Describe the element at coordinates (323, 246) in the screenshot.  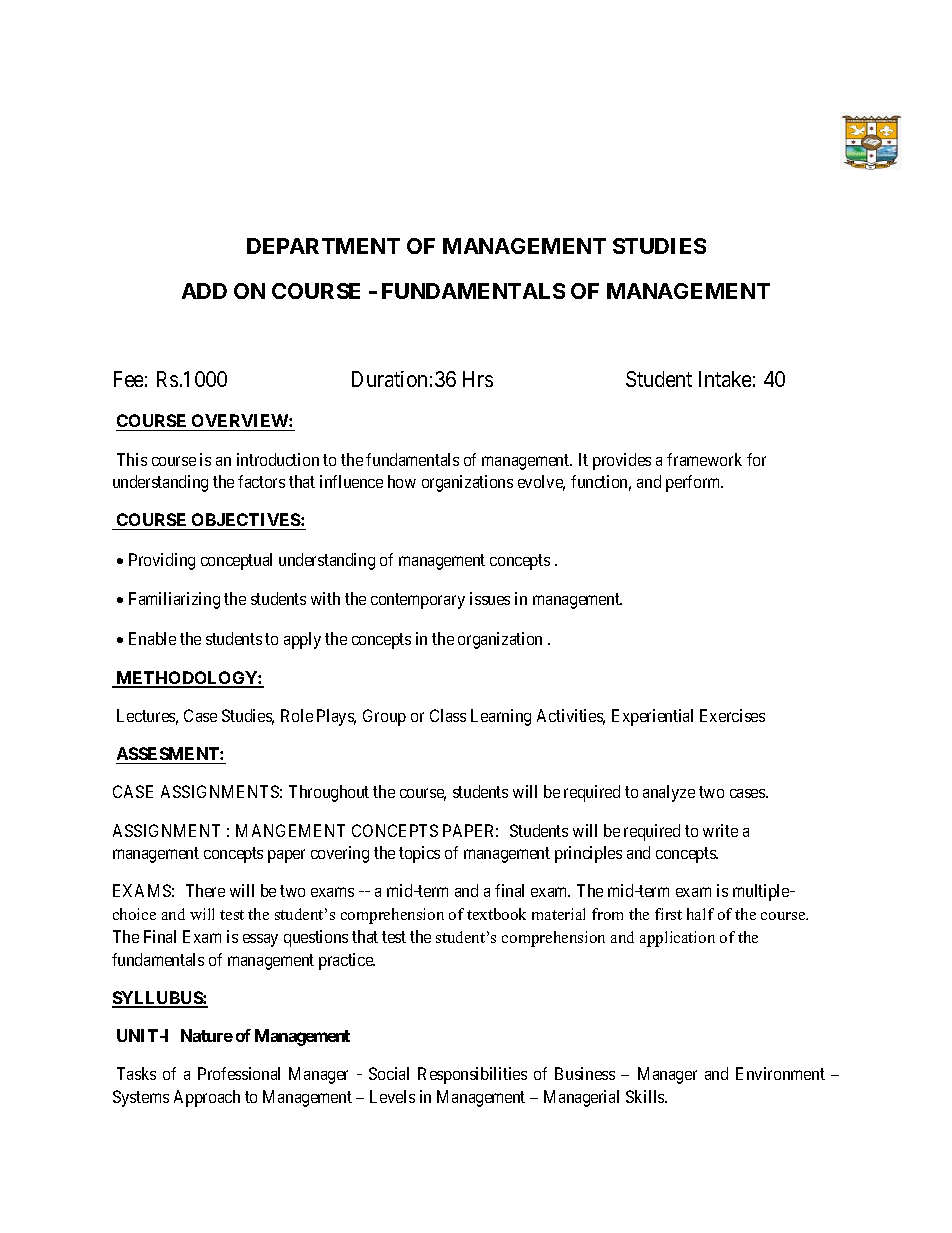
I see `DEPARTMENT` at that location.
